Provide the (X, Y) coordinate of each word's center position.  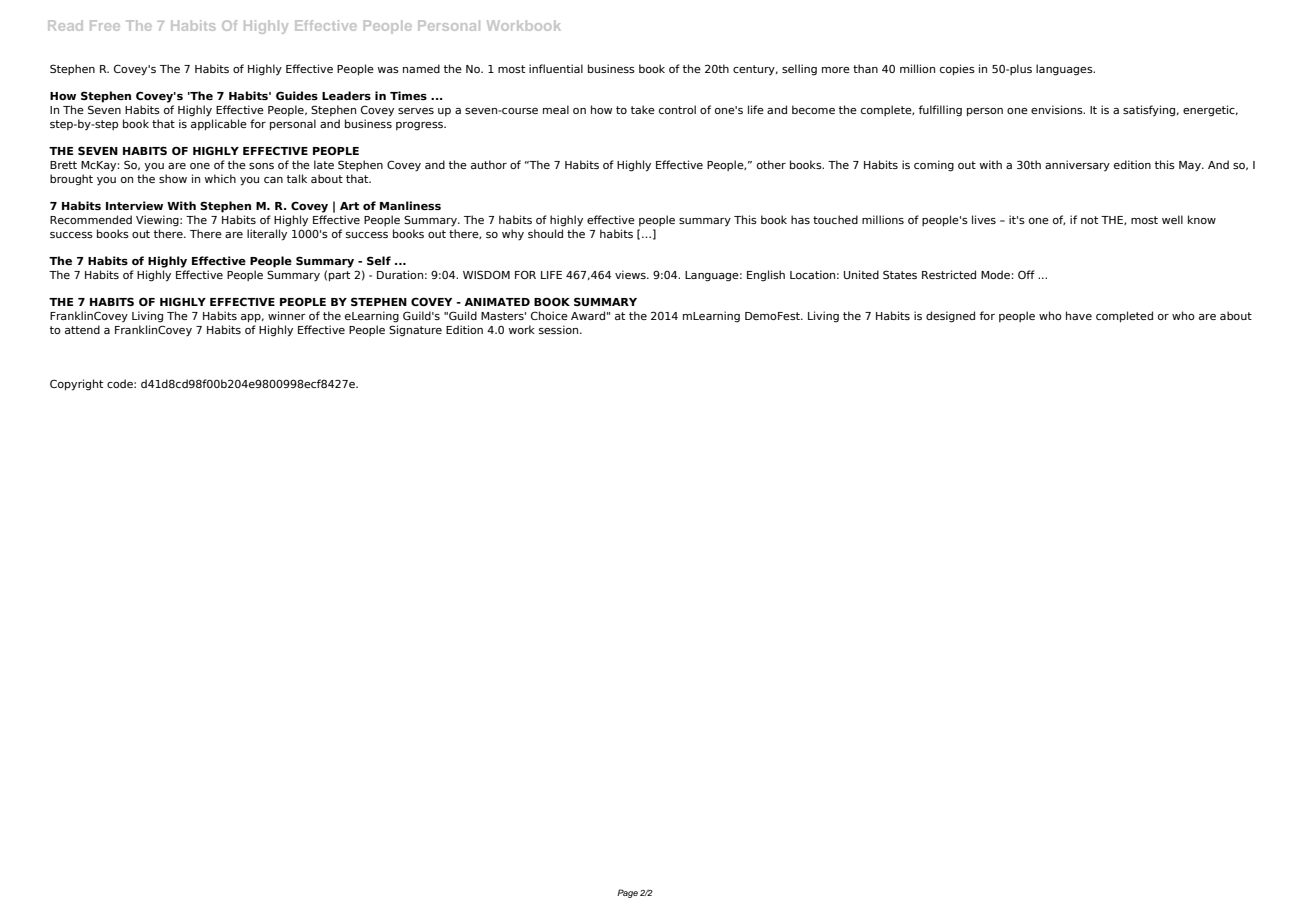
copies (957, 70)
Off (1026, 274)
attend (82, 329)
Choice (549, 315)
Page (627, 893)
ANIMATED (497, 302)
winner (287, 315)
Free (105, 25)
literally (267, 235)
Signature (415, 331)
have (1079, 315)
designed (950, 317)
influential (556, 68)
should (545, 233)
